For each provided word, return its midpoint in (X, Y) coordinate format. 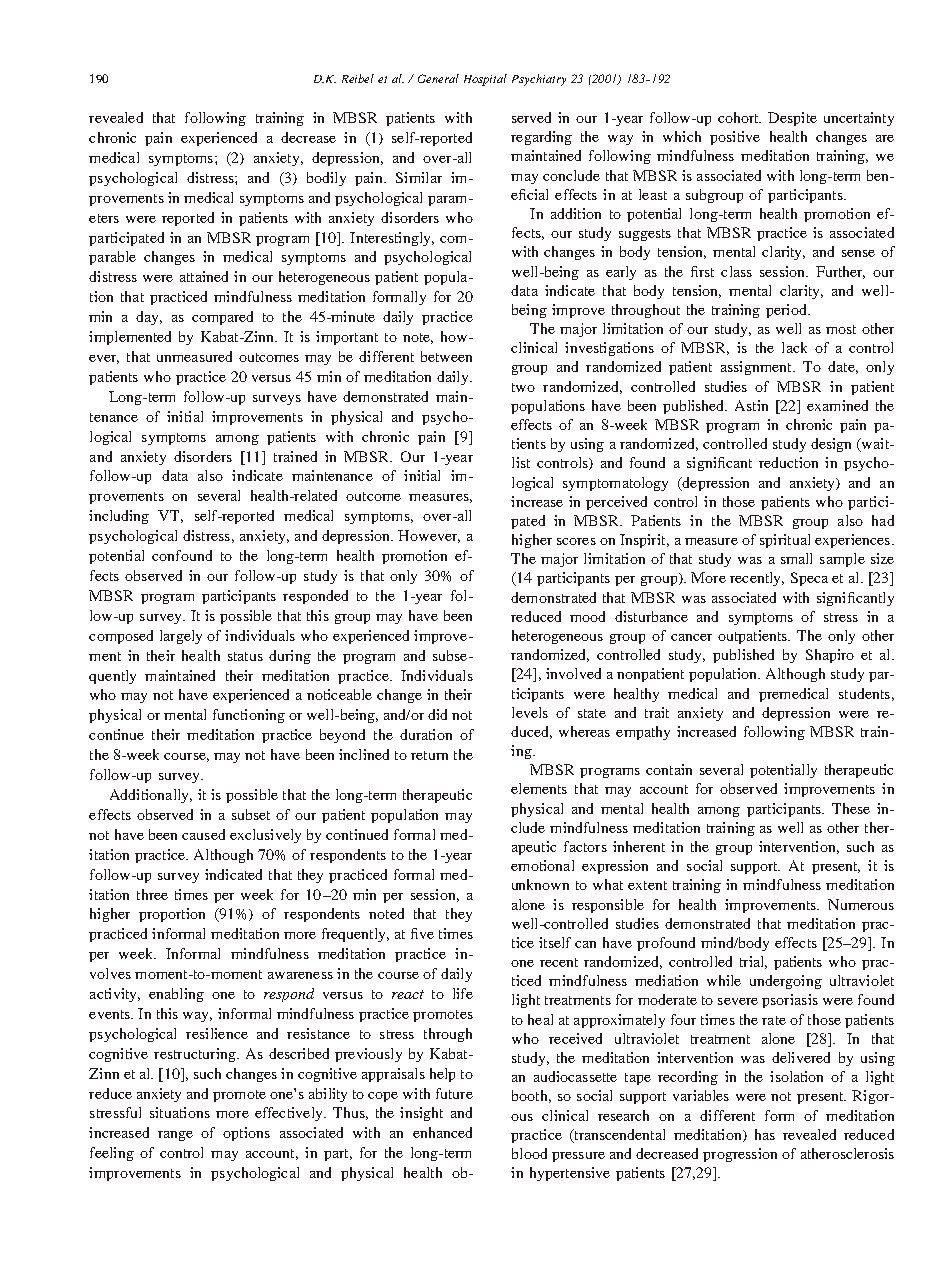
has (765, 1134)
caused (203, 834)
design (831, 445)
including (119, 517)
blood (529, 1153)
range (175, 1136)
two (523, 387)
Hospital (485, 80)
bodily (326, 179)
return (429, 755)
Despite (792, 119)
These (851, 808)
